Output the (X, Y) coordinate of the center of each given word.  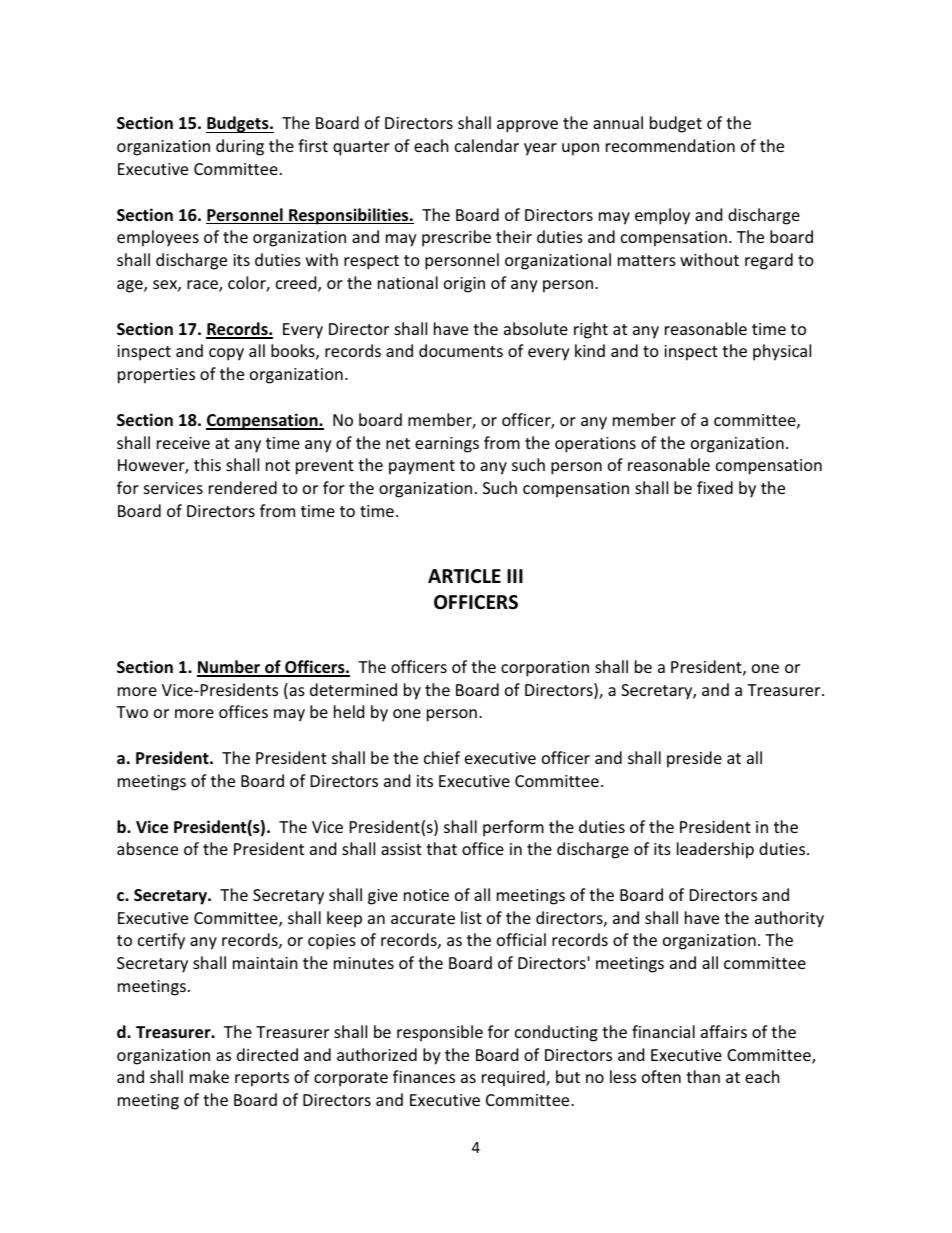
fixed (715, 487)
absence (147, 848)
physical (782, 352)
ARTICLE (464, 576)
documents (461, 350)
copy (226, 354)
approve (527, 126)
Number (230, 668)
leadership (715, 850)
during (240, 147)
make (209, 1076)
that (441, 848)
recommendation (670, 145)
